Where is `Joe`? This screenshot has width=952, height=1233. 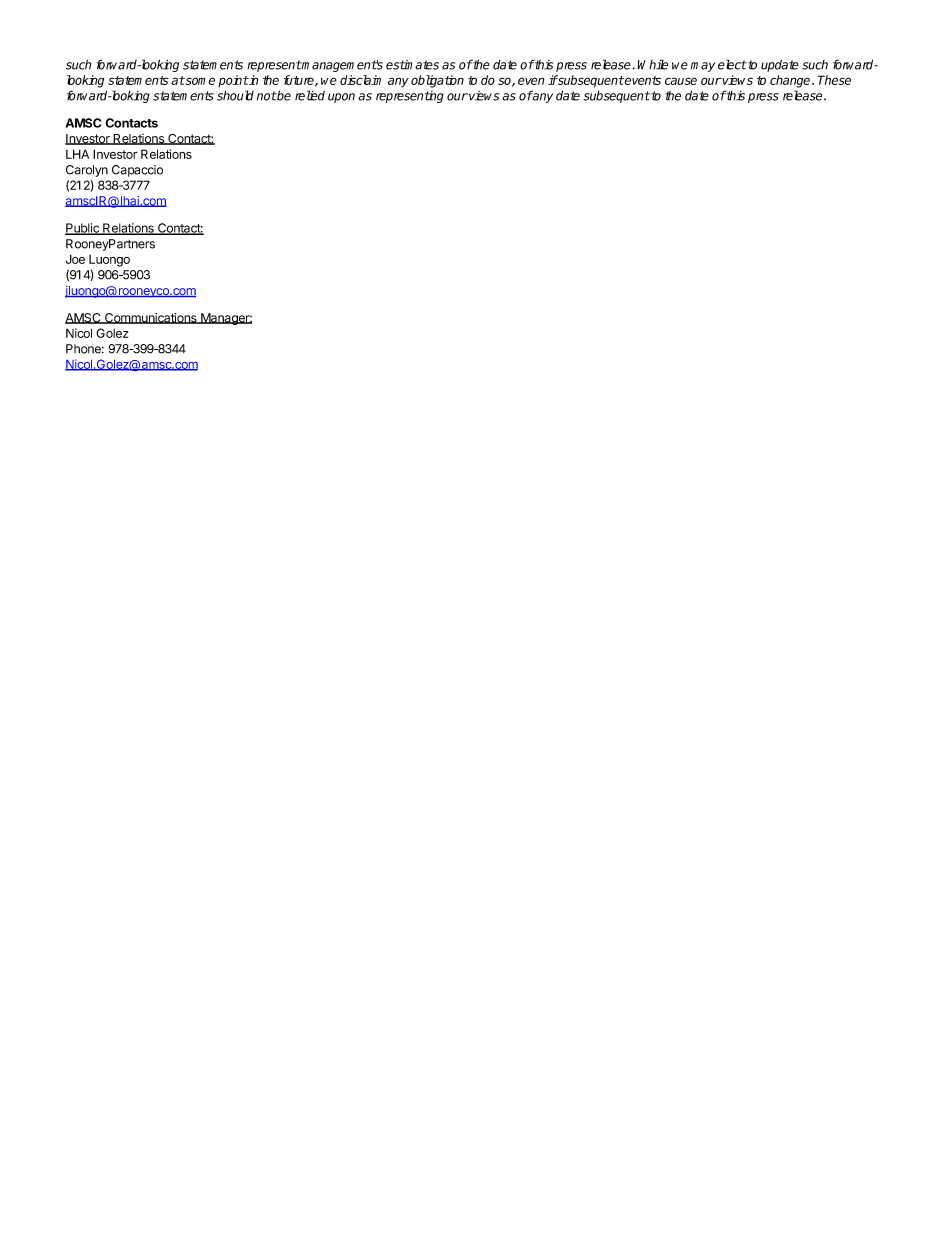 Joe is located at coordinates (75, 259).
